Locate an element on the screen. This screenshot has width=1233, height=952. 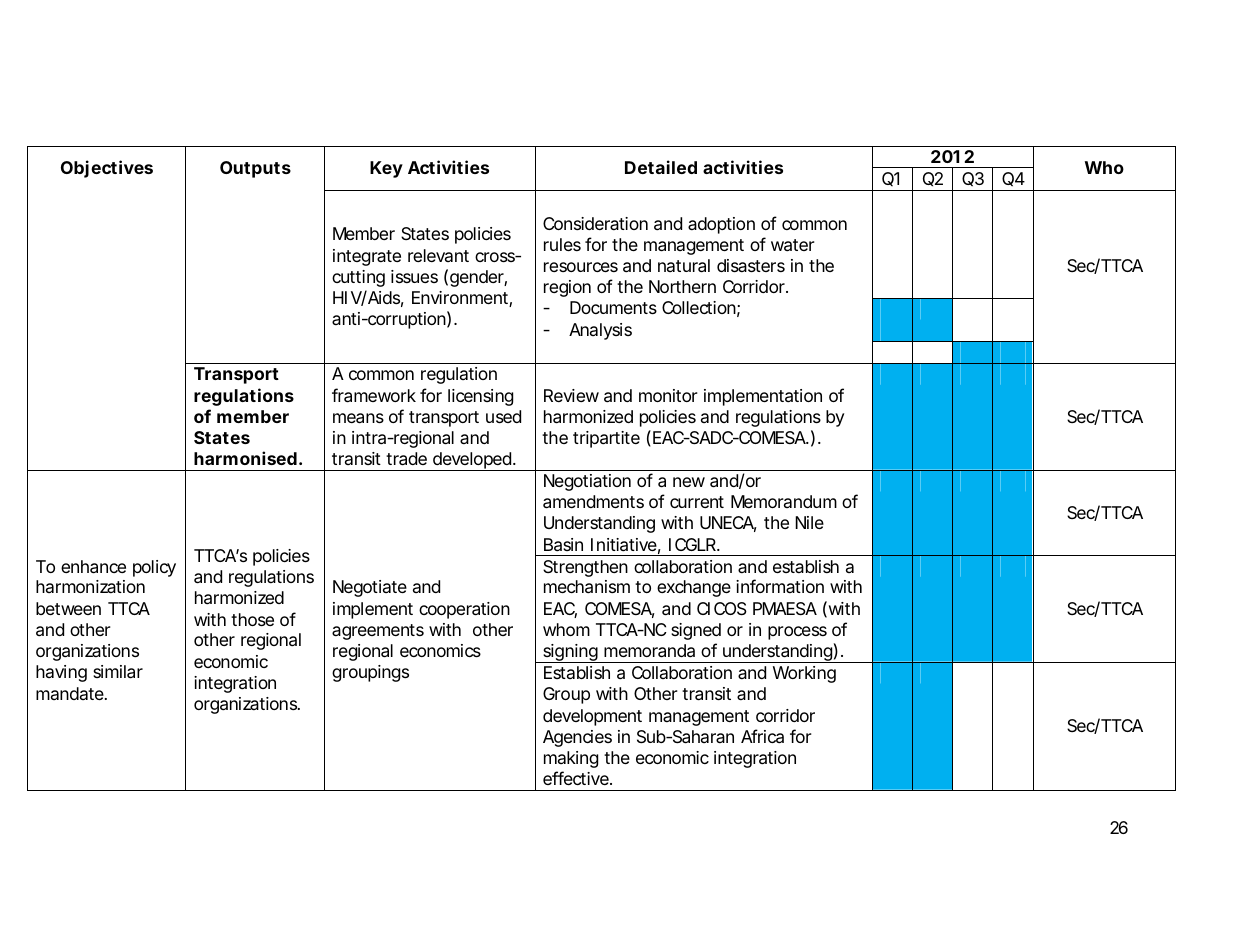
harmonised is located at coordinates (245, 458).
